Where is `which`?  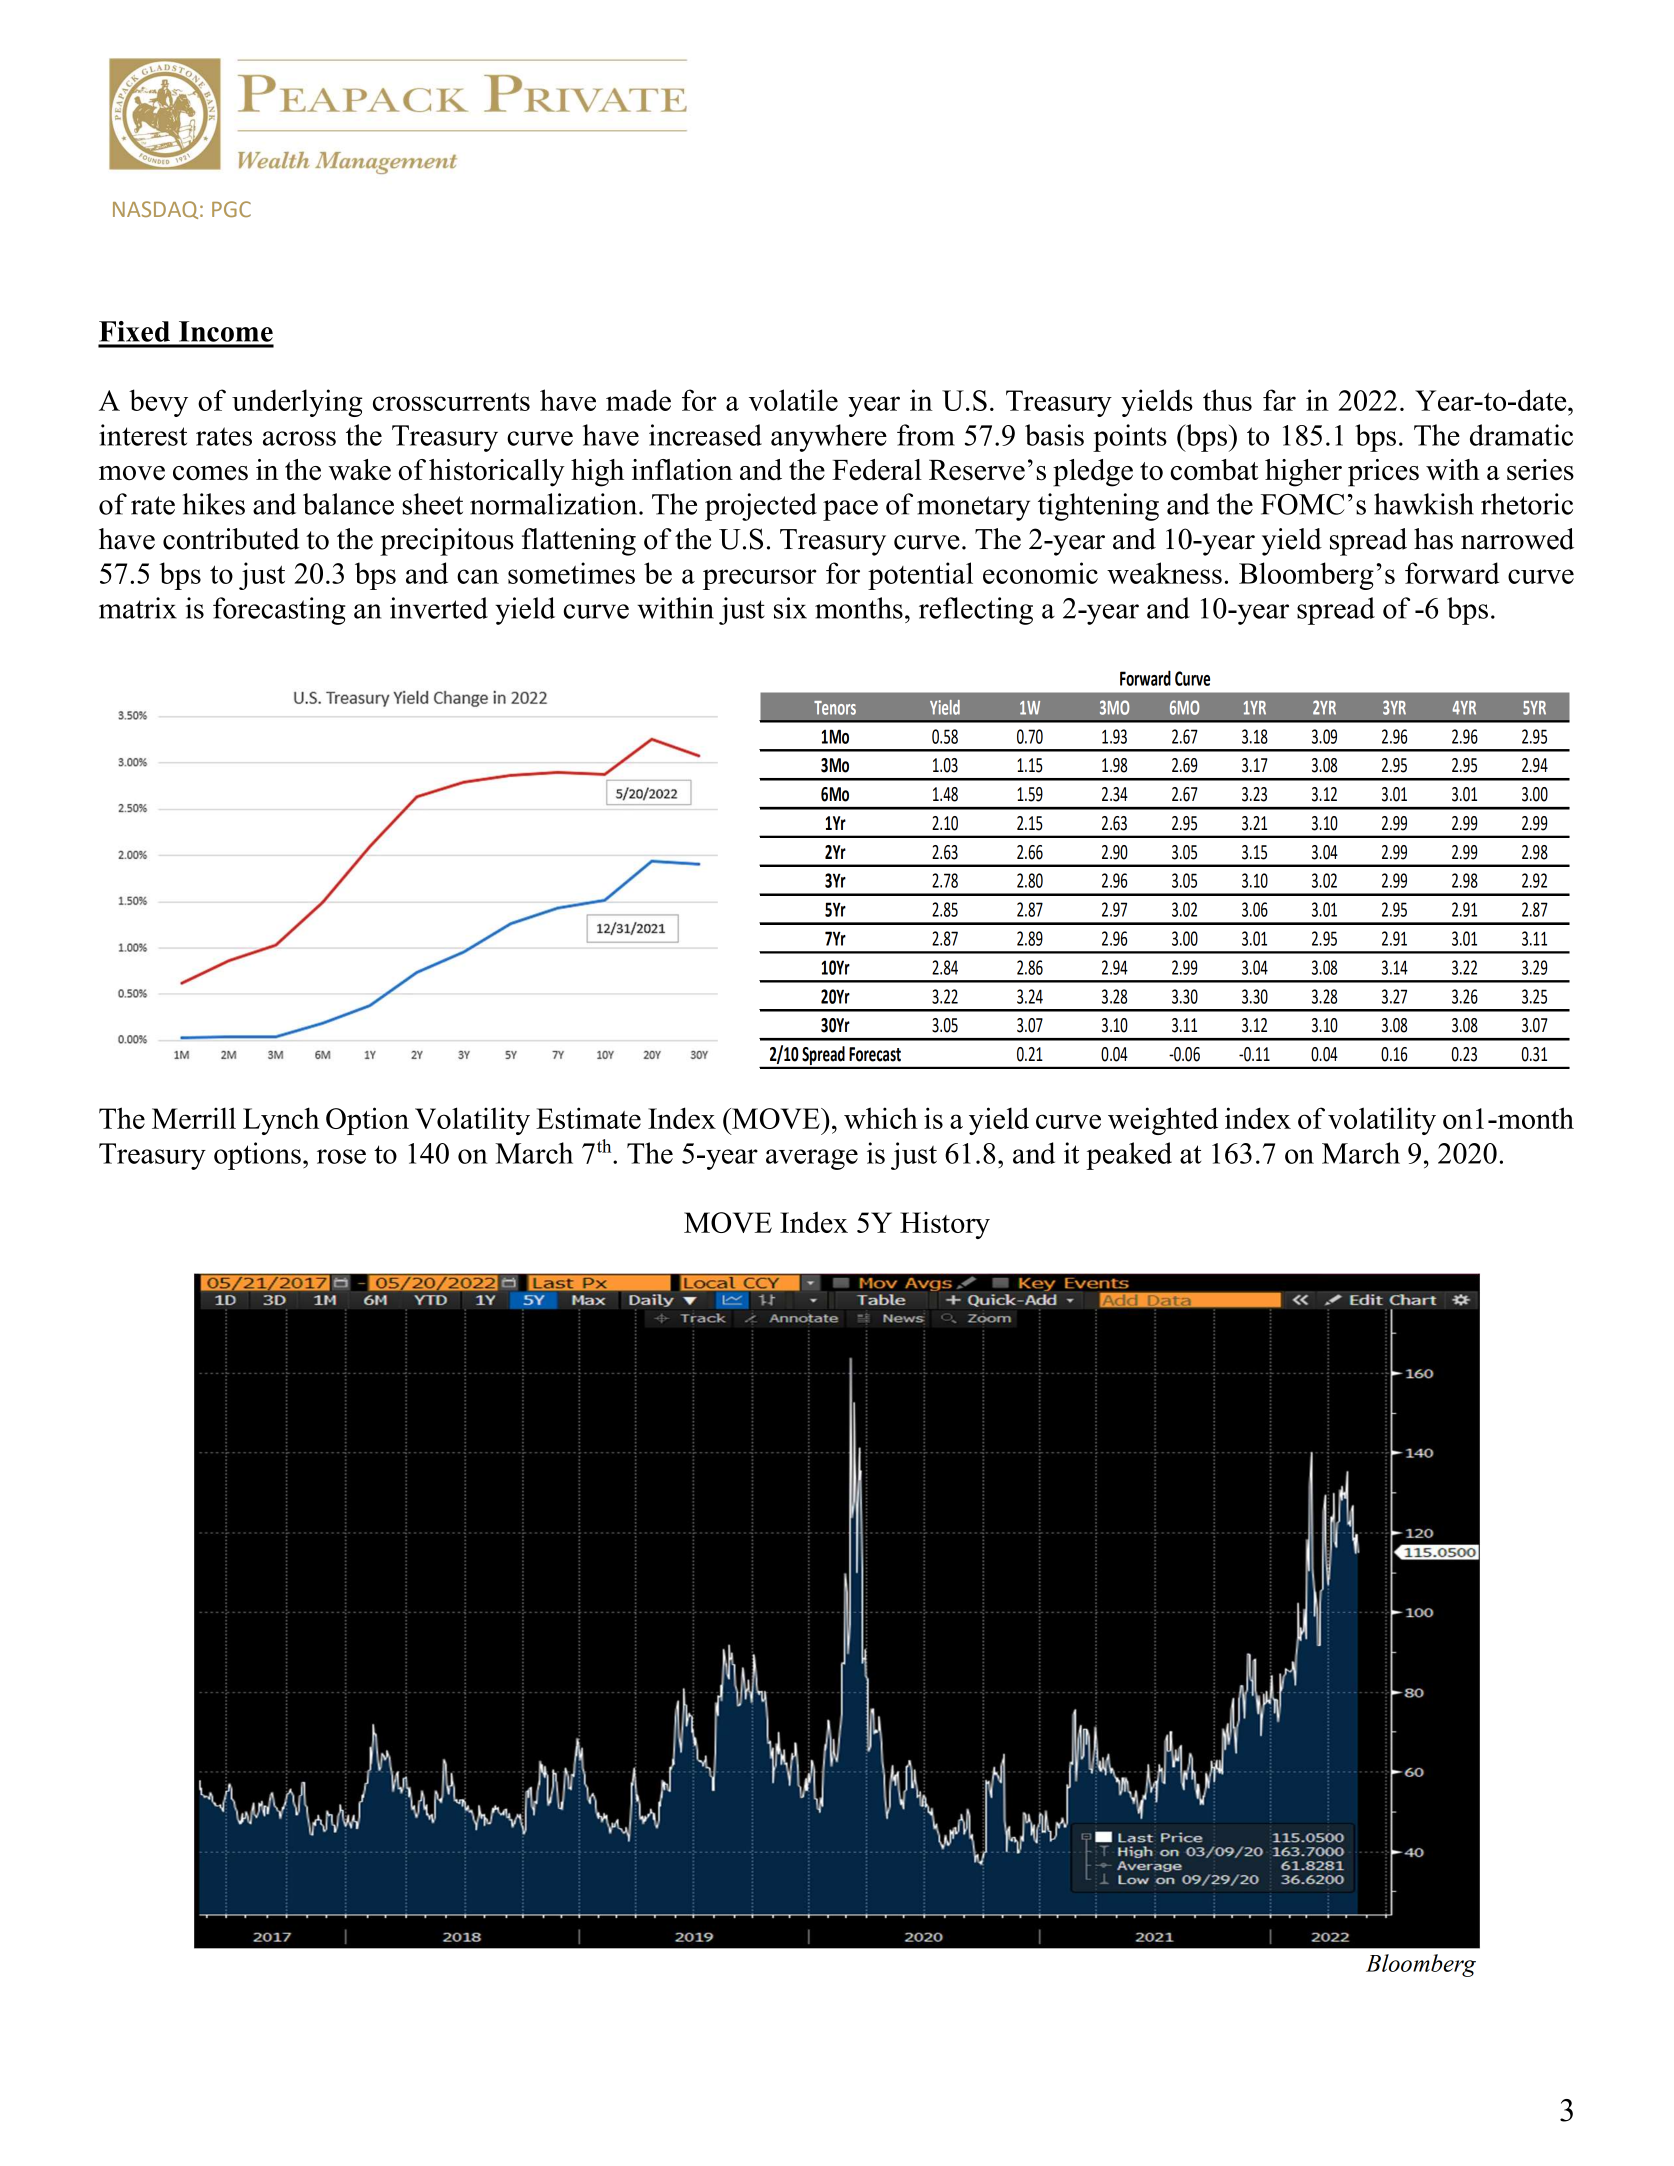
which is located at coordinates (881, 1118).
